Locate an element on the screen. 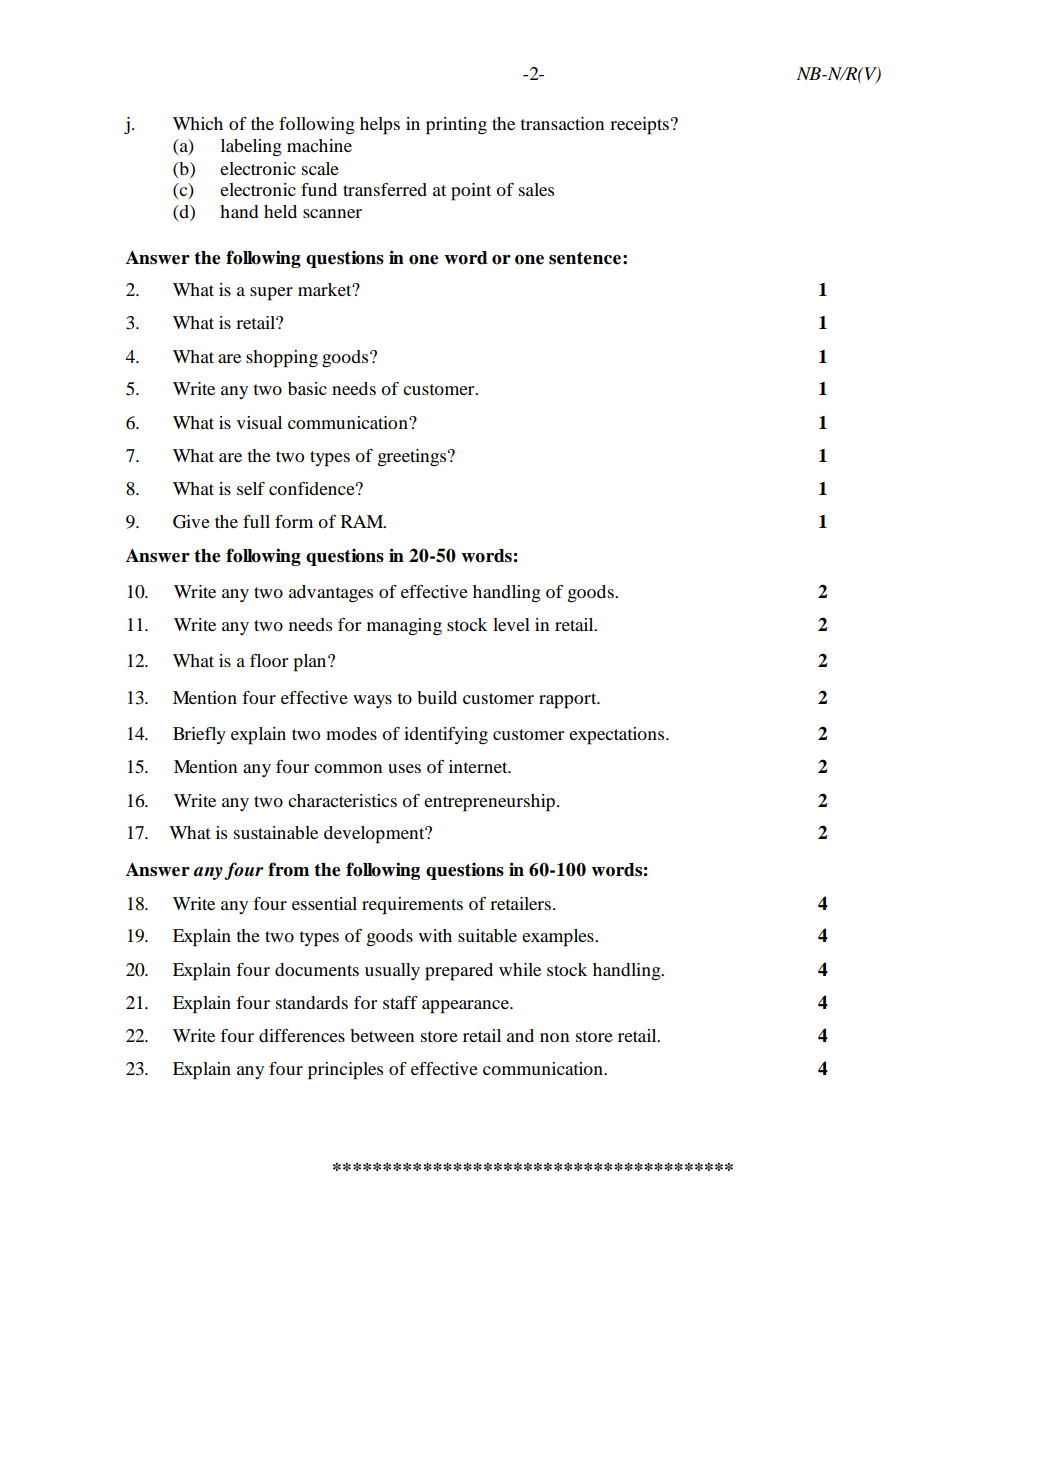 The height and width of the screenshot is (1472, 1040). expectations is located at coordinates (618, 736).
